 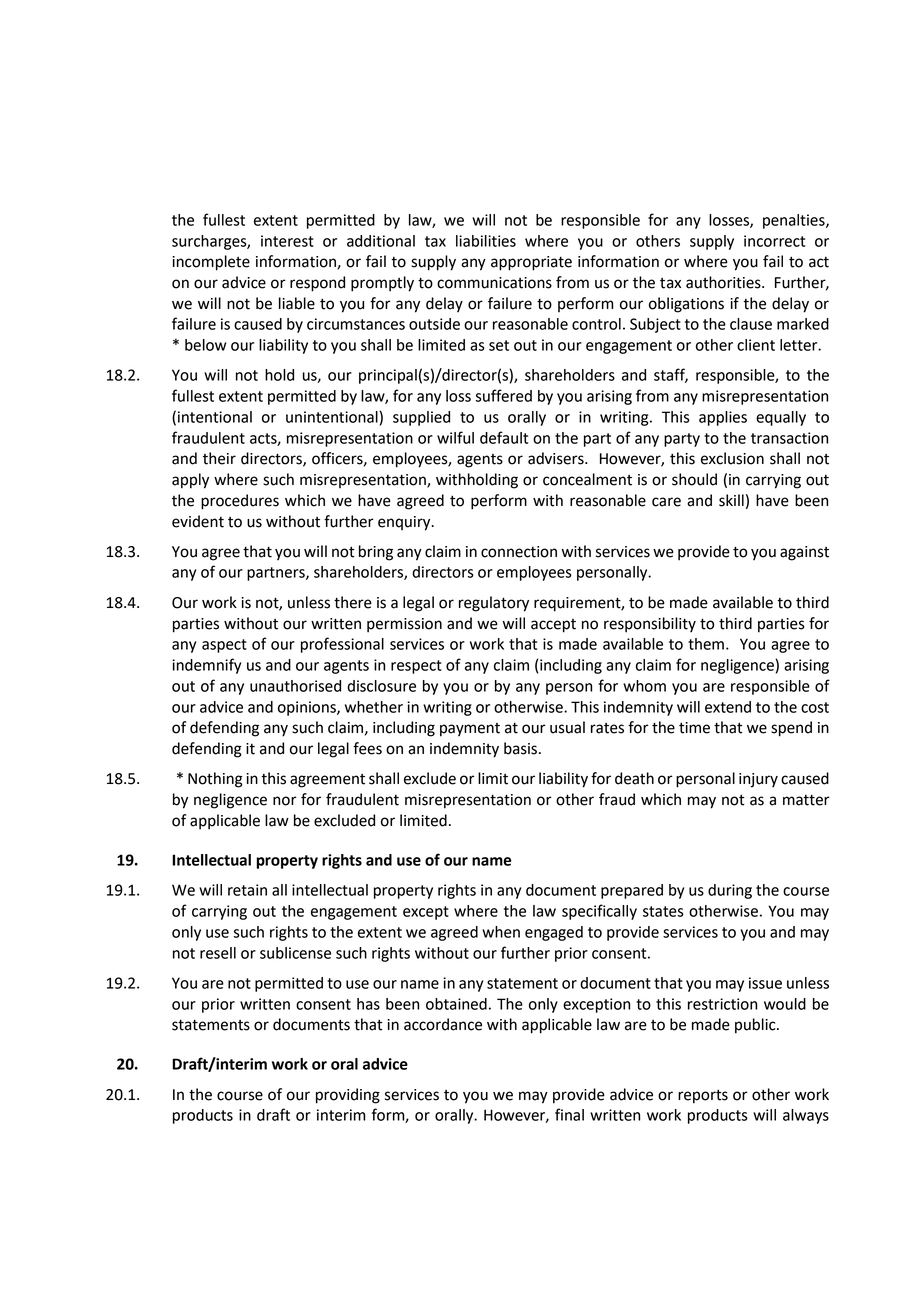 What do you see at coordinates (774, 241) in the screenshot?
I see `incorrect` at bounding box center [774, 241].
